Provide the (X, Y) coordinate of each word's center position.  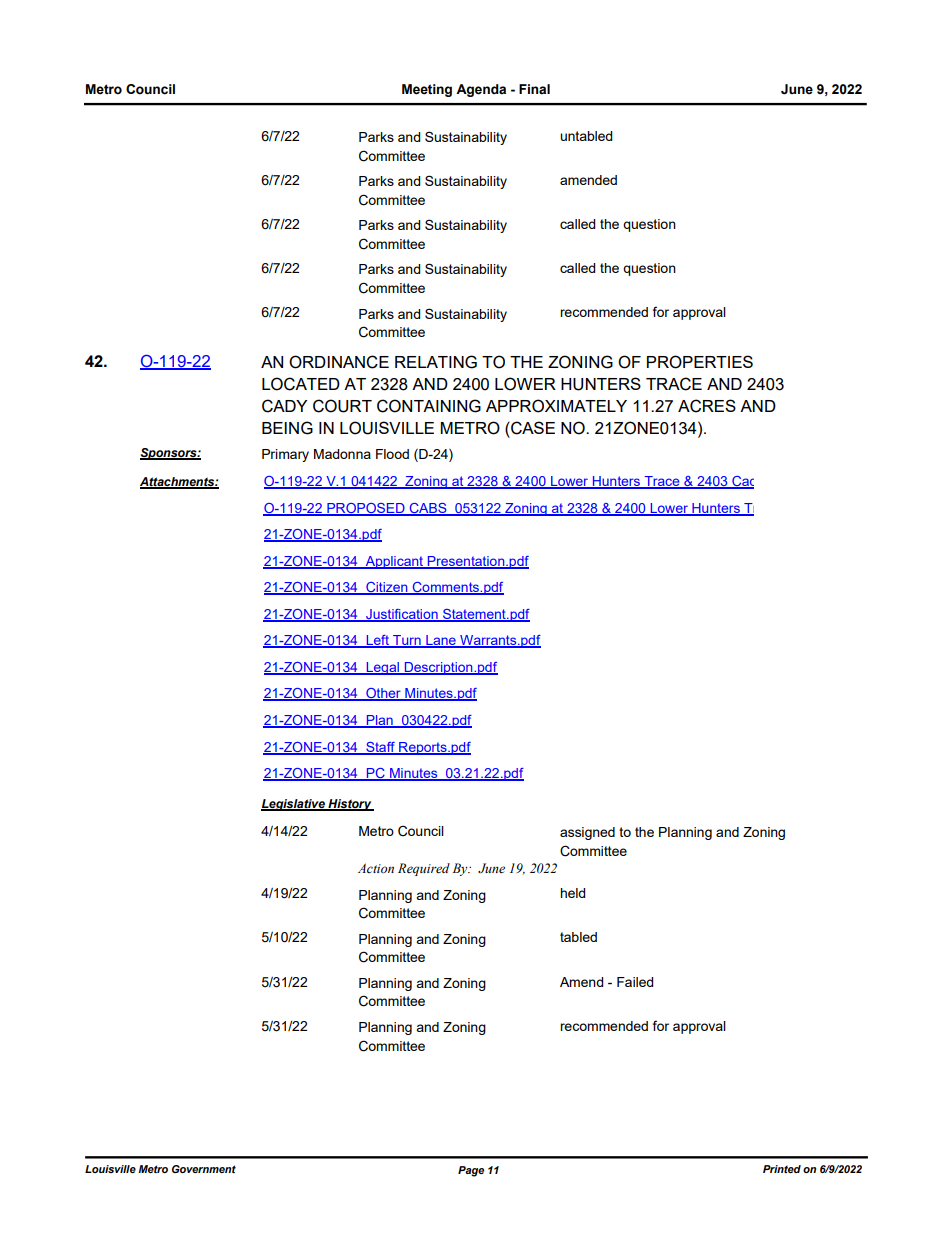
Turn (407, 641)
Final (534, 89)
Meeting (427, 90)
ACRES (707, 406)
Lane (441, 641)
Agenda (481, 90)
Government (204, 1169)
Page (471, 1171)
